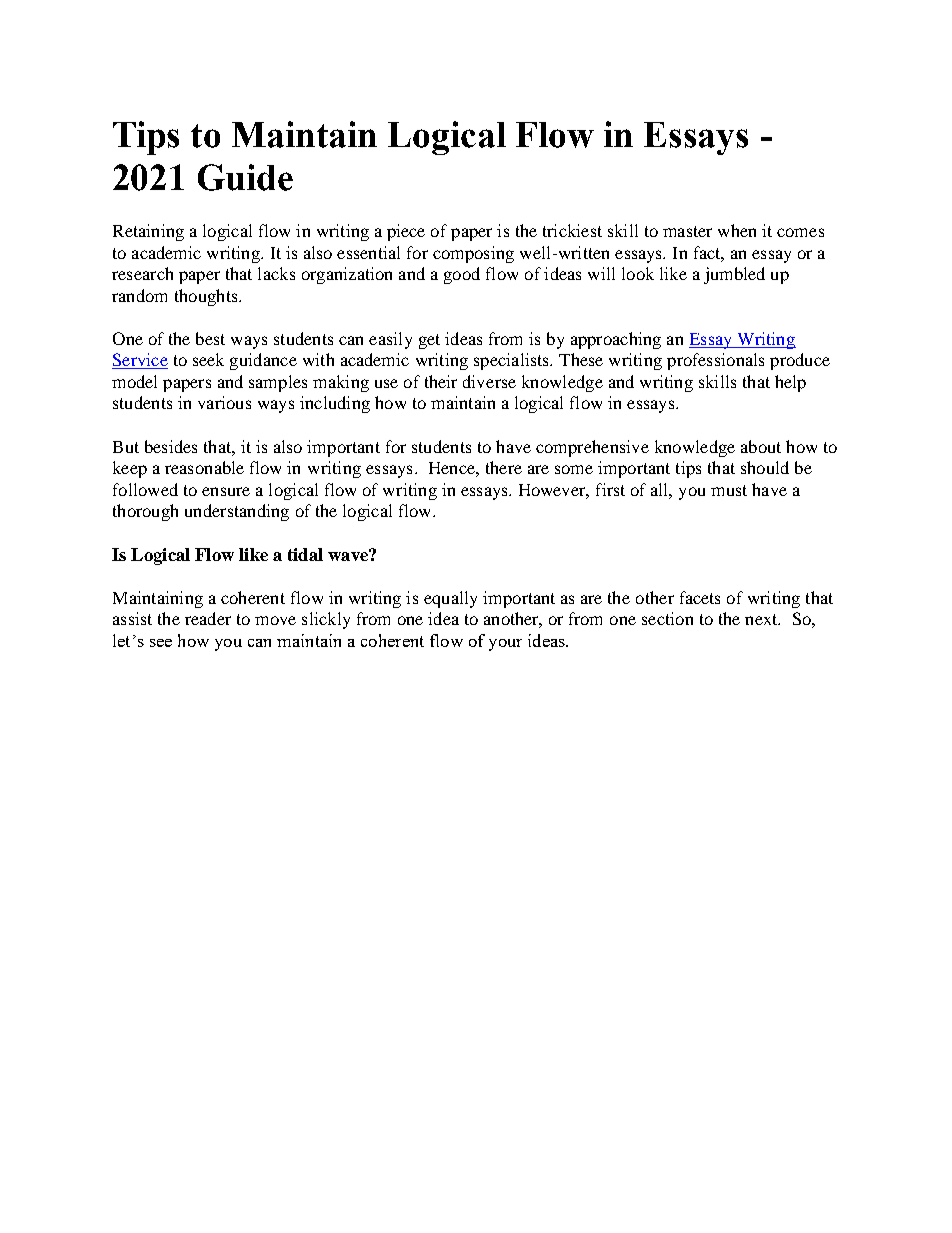 This image has height=1233, width=952. I want to click on reader, so click(208, 618).
